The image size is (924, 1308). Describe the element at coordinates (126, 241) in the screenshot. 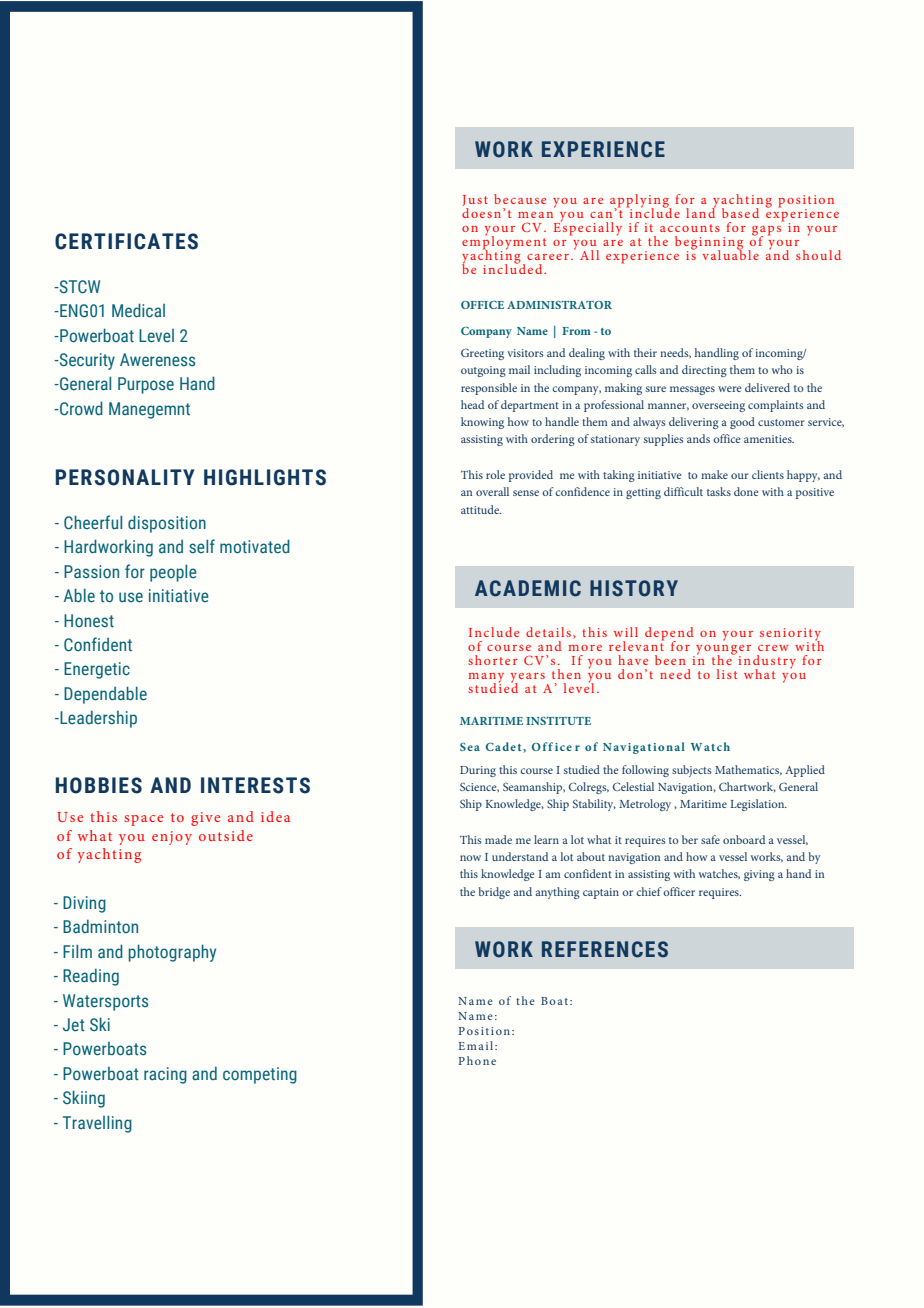

I see `CERTIFICATES` at that location.
